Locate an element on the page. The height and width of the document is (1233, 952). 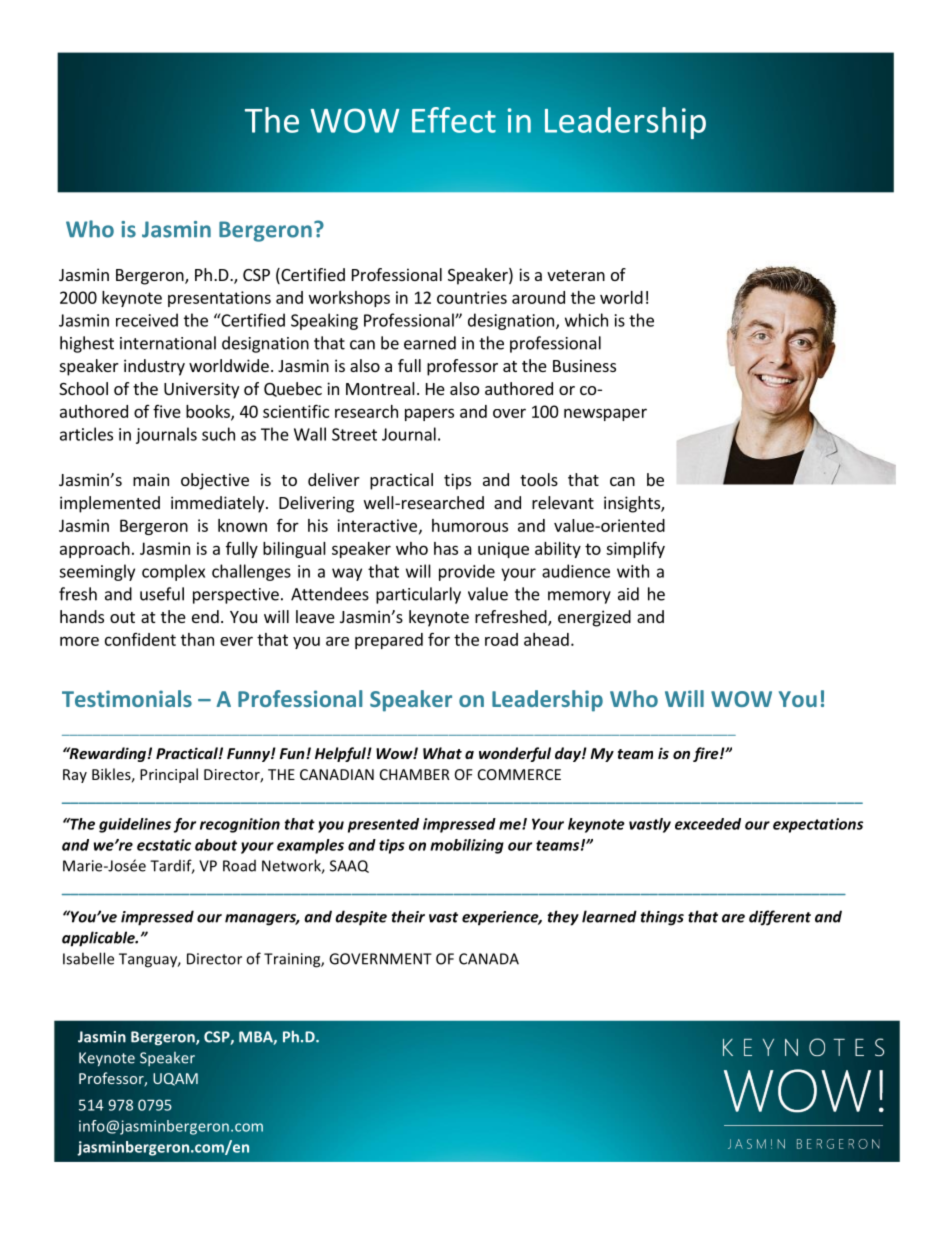
fire is located at coordinates (707, 754).
